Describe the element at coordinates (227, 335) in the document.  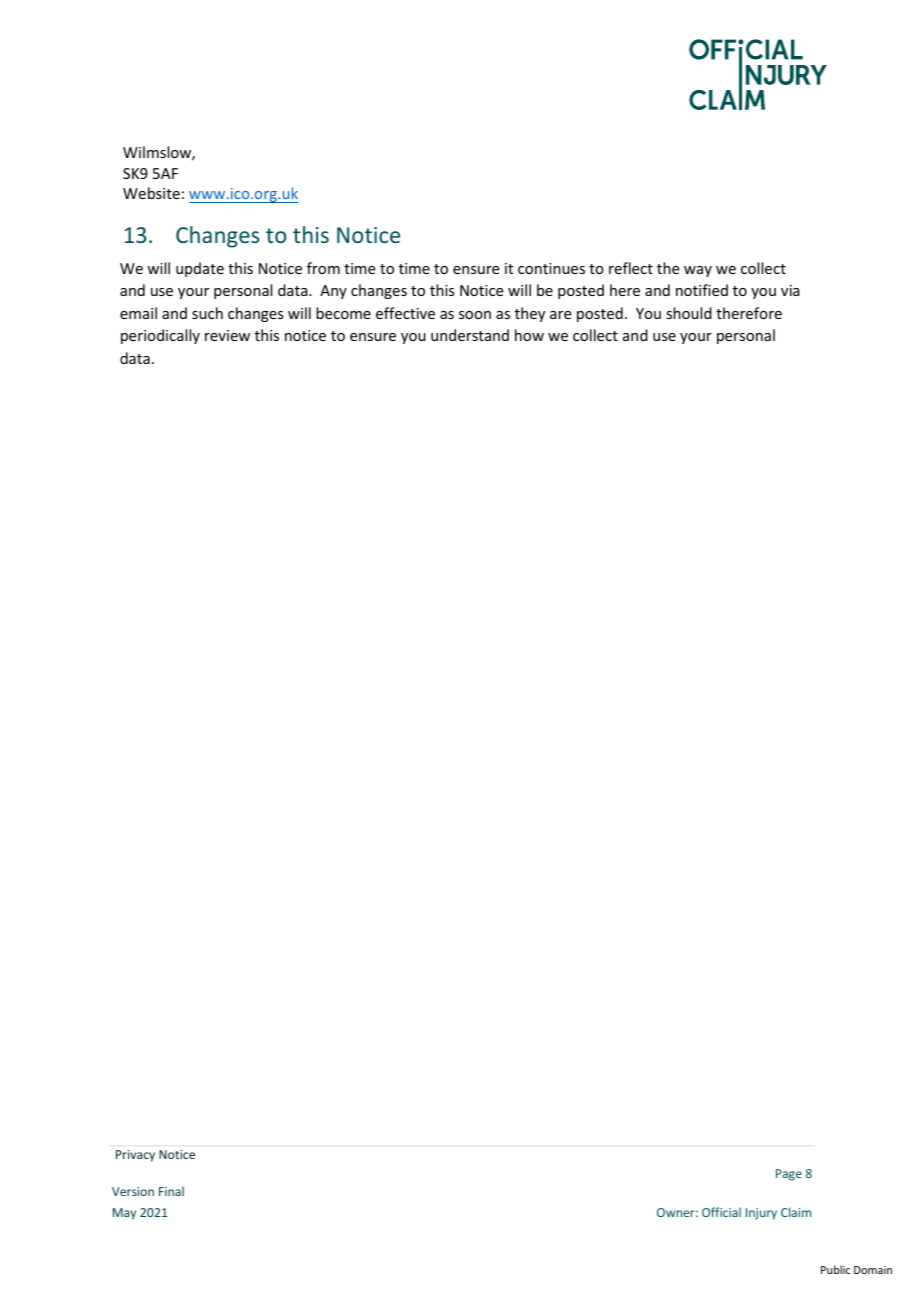
I see `review` at that location.
